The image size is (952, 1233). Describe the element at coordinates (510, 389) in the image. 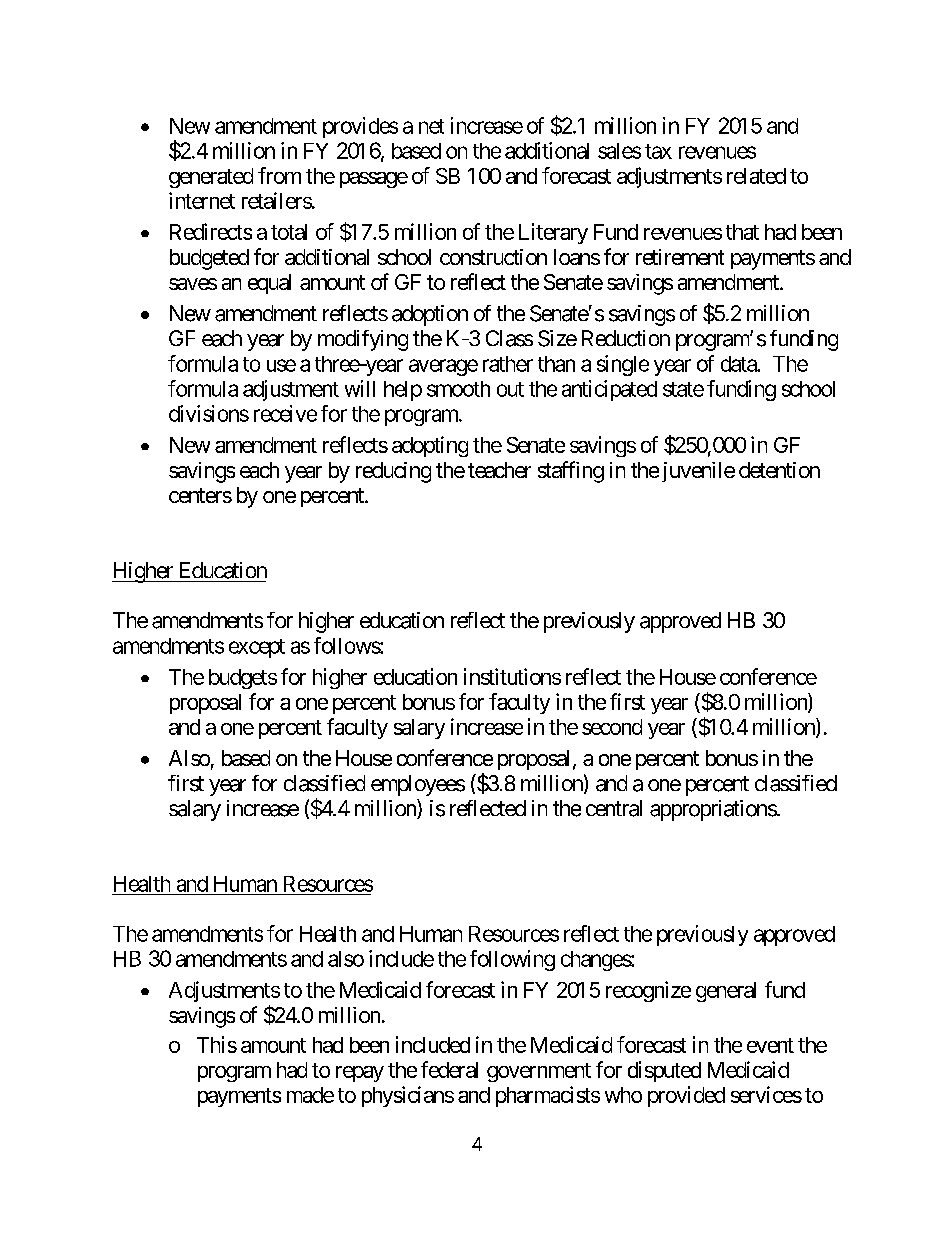

I see `out` at that location.
